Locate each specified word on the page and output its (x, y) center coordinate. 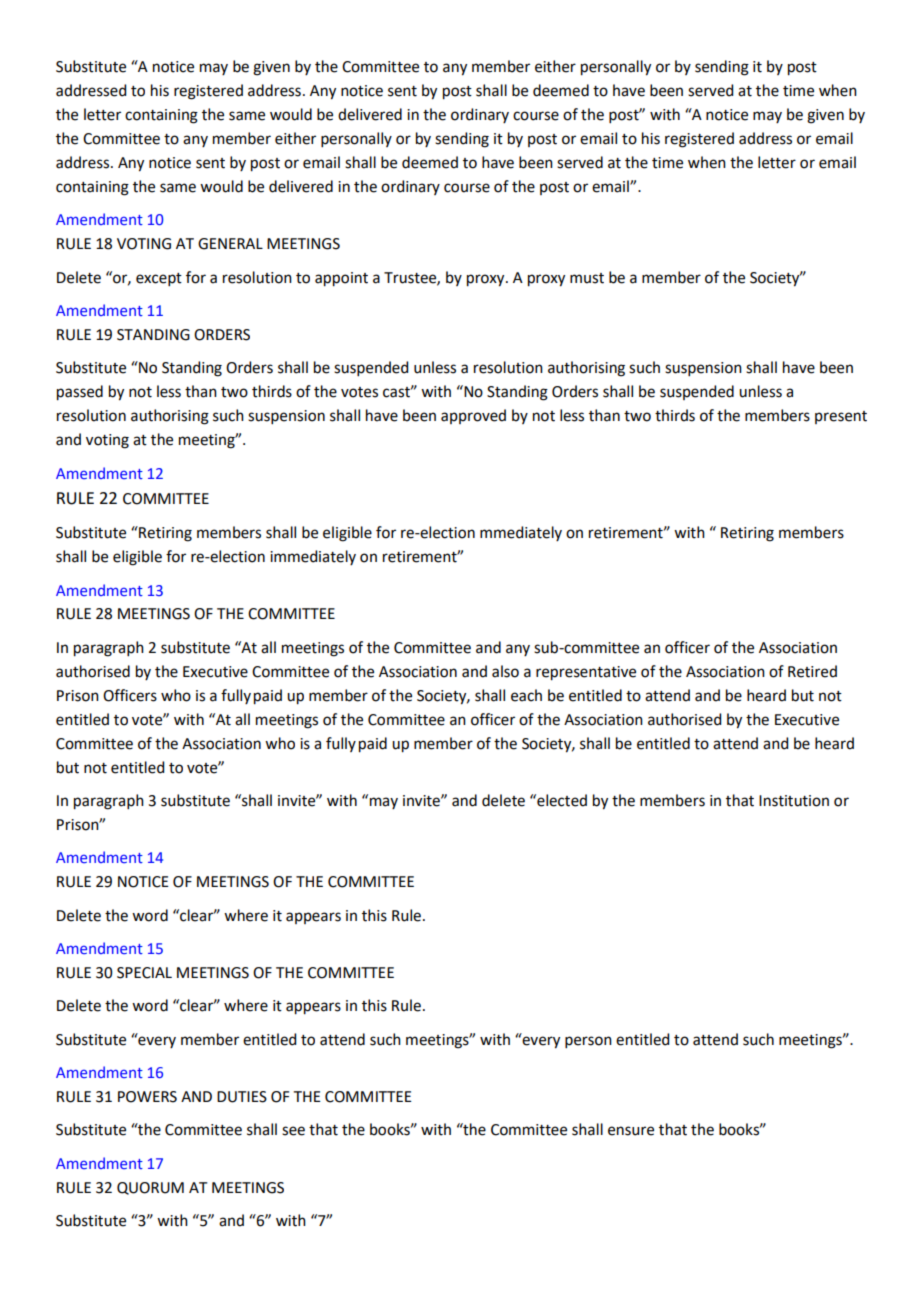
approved (473, 416)
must (587, 278)
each (526, 695)
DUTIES (242, 1097)
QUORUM (150, 1188)
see (293, 1131)
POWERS (147, 1097)
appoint (341, 279)
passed (80, 393)
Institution (794, 801)
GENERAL (230, 244)
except (159, 279)
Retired (812, 671)
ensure (631, 1131)
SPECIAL (144, 973)
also (505, 671)
